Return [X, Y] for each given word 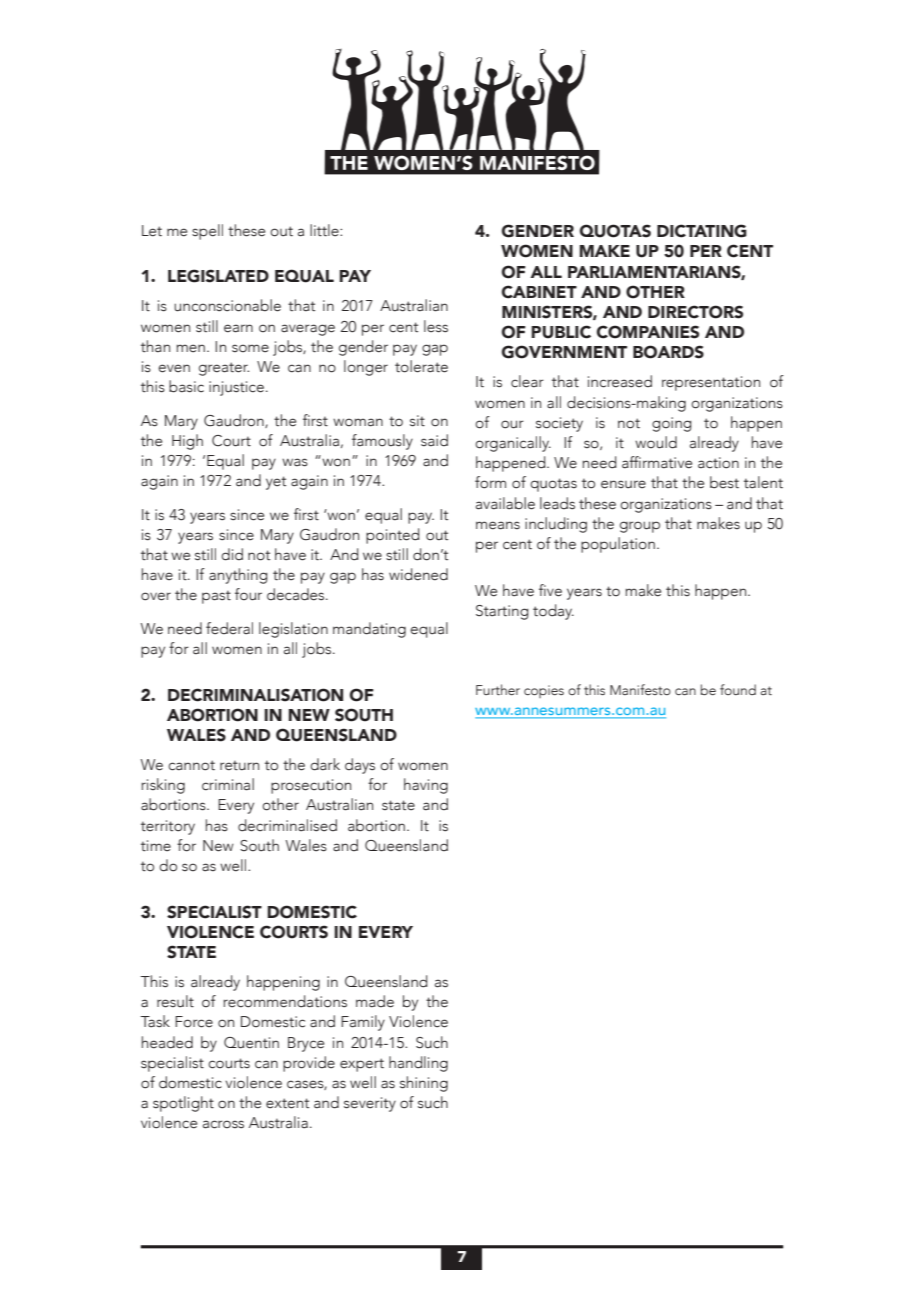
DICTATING [702, 231]
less [436, 326]
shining [424, 1084]
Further [498, 689]
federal [229, 628]
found [738, 689]
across [223, 1124]
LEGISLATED [218, 276]
